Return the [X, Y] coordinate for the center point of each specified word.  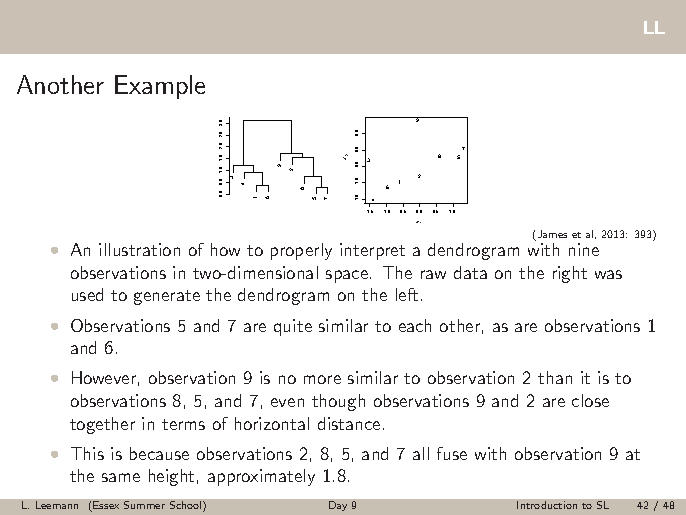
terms [183, 424]
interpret [372, 251]
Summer [144, 505]
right [570, 274]
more [322, 379]
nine [584, 249]
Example [160, 87]
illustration [139, 249]
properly [301, 251]
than [555, 377]
